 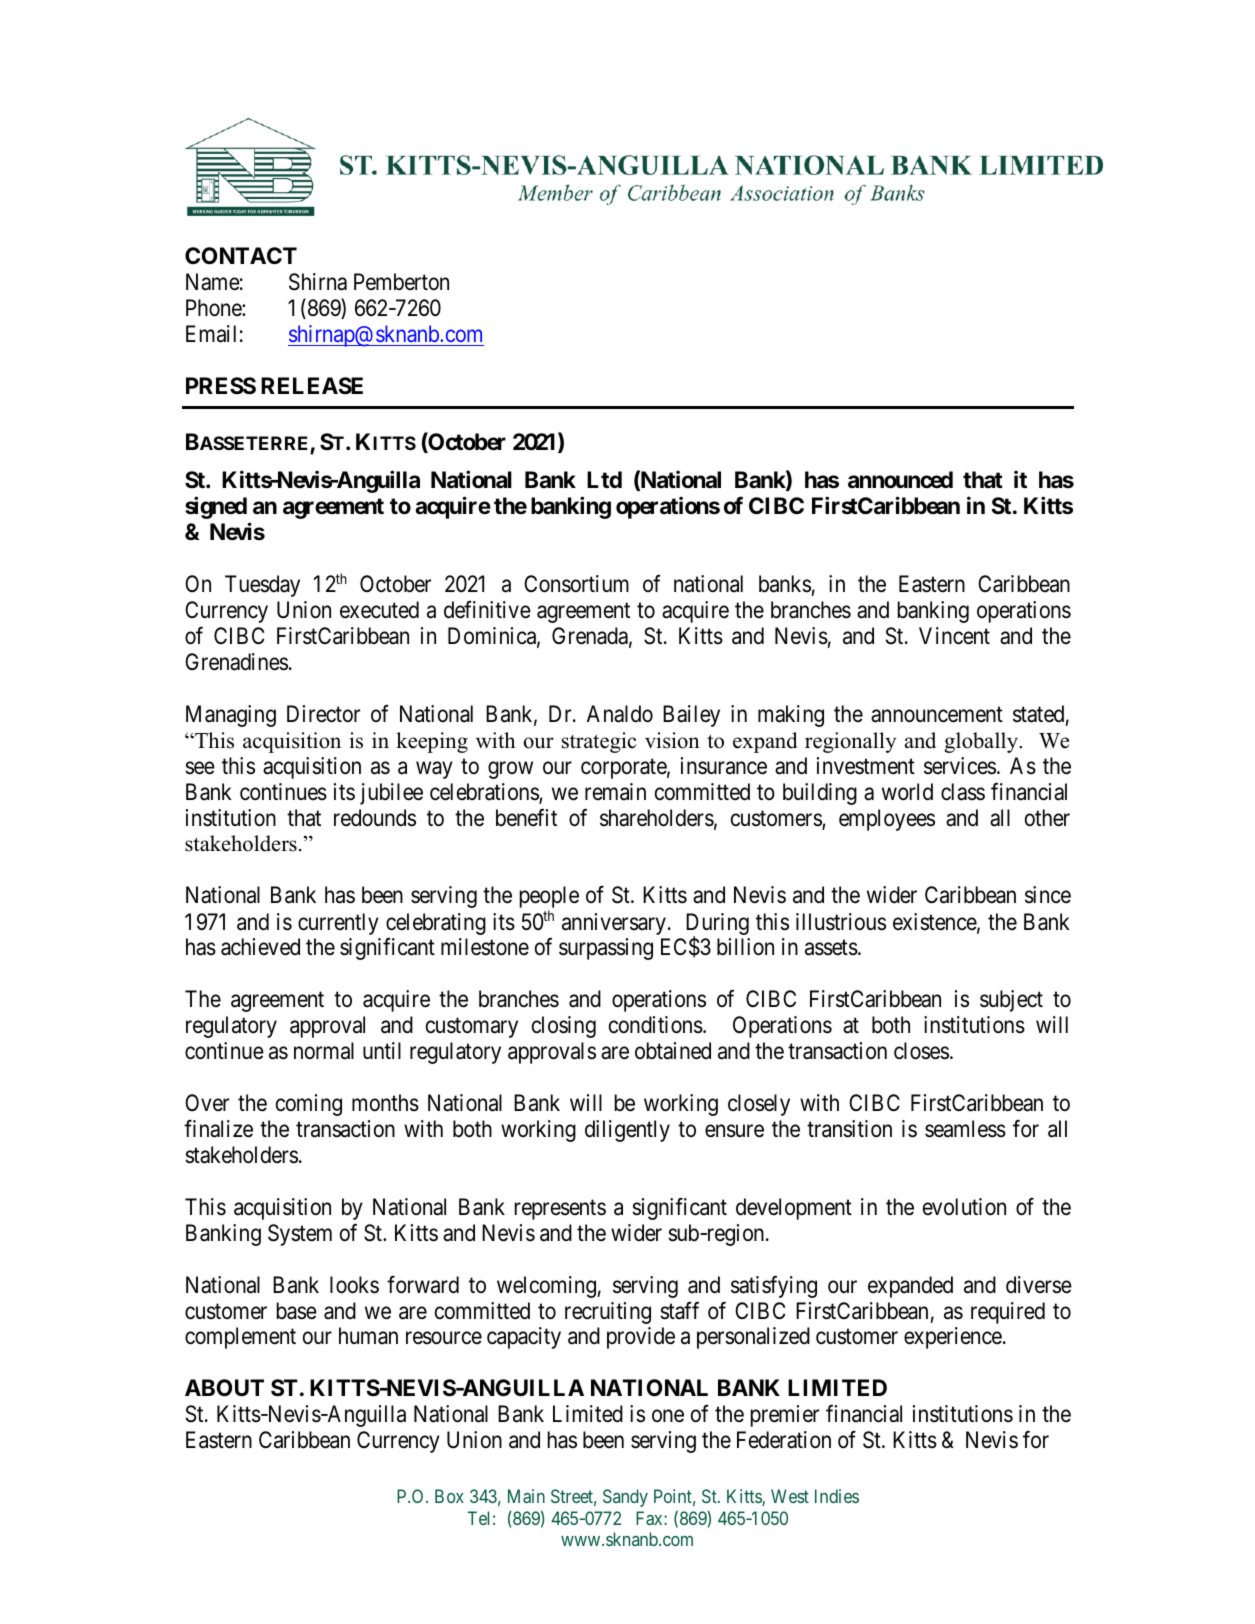 What do you see at coordinates (324, 1051) in the page?
I see `normal` at bounding box center [324, 1051].
